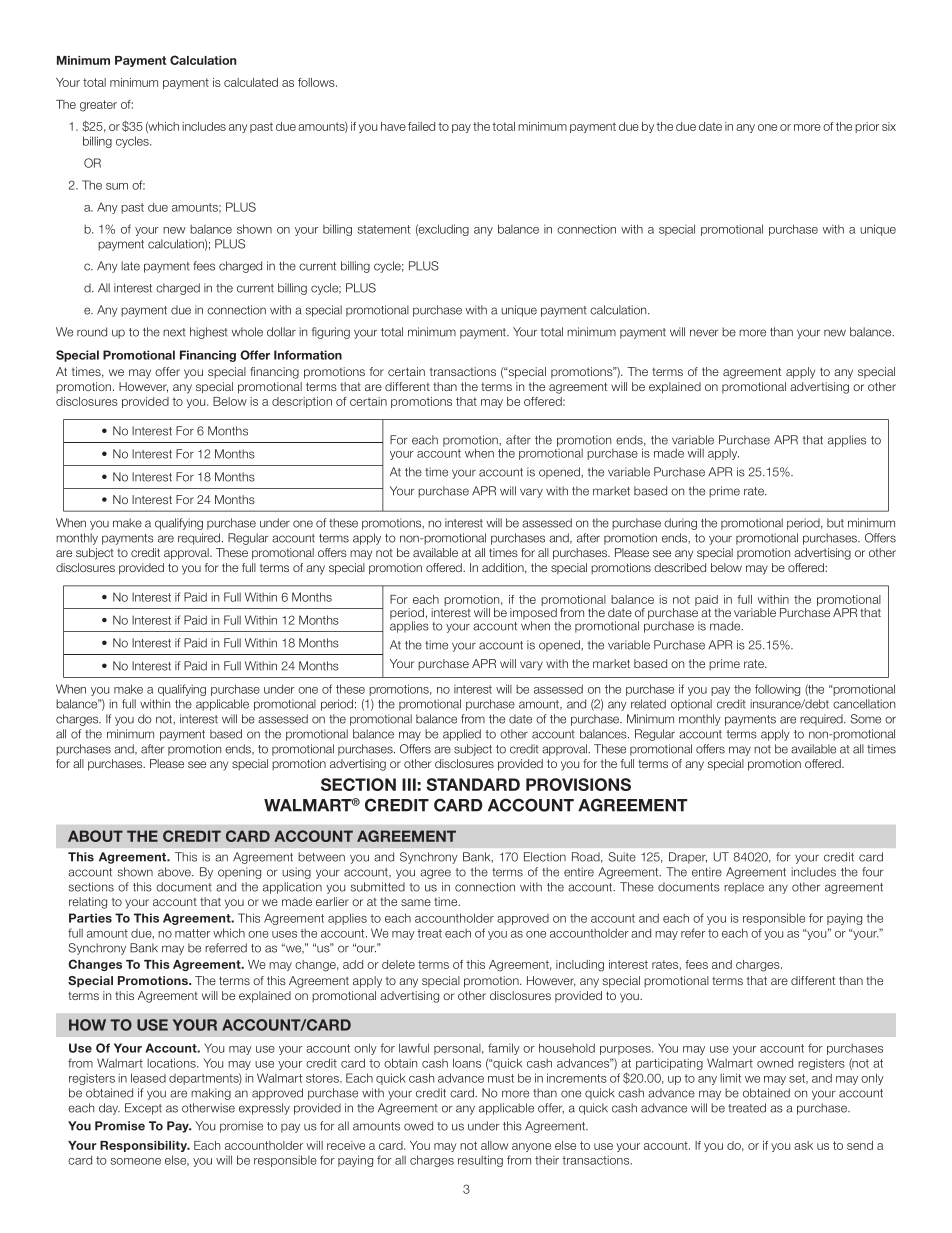 The image size is (952, 1233). Describe the element at coordinates (777, 690) in the screenshot. I see `following` at that location.
